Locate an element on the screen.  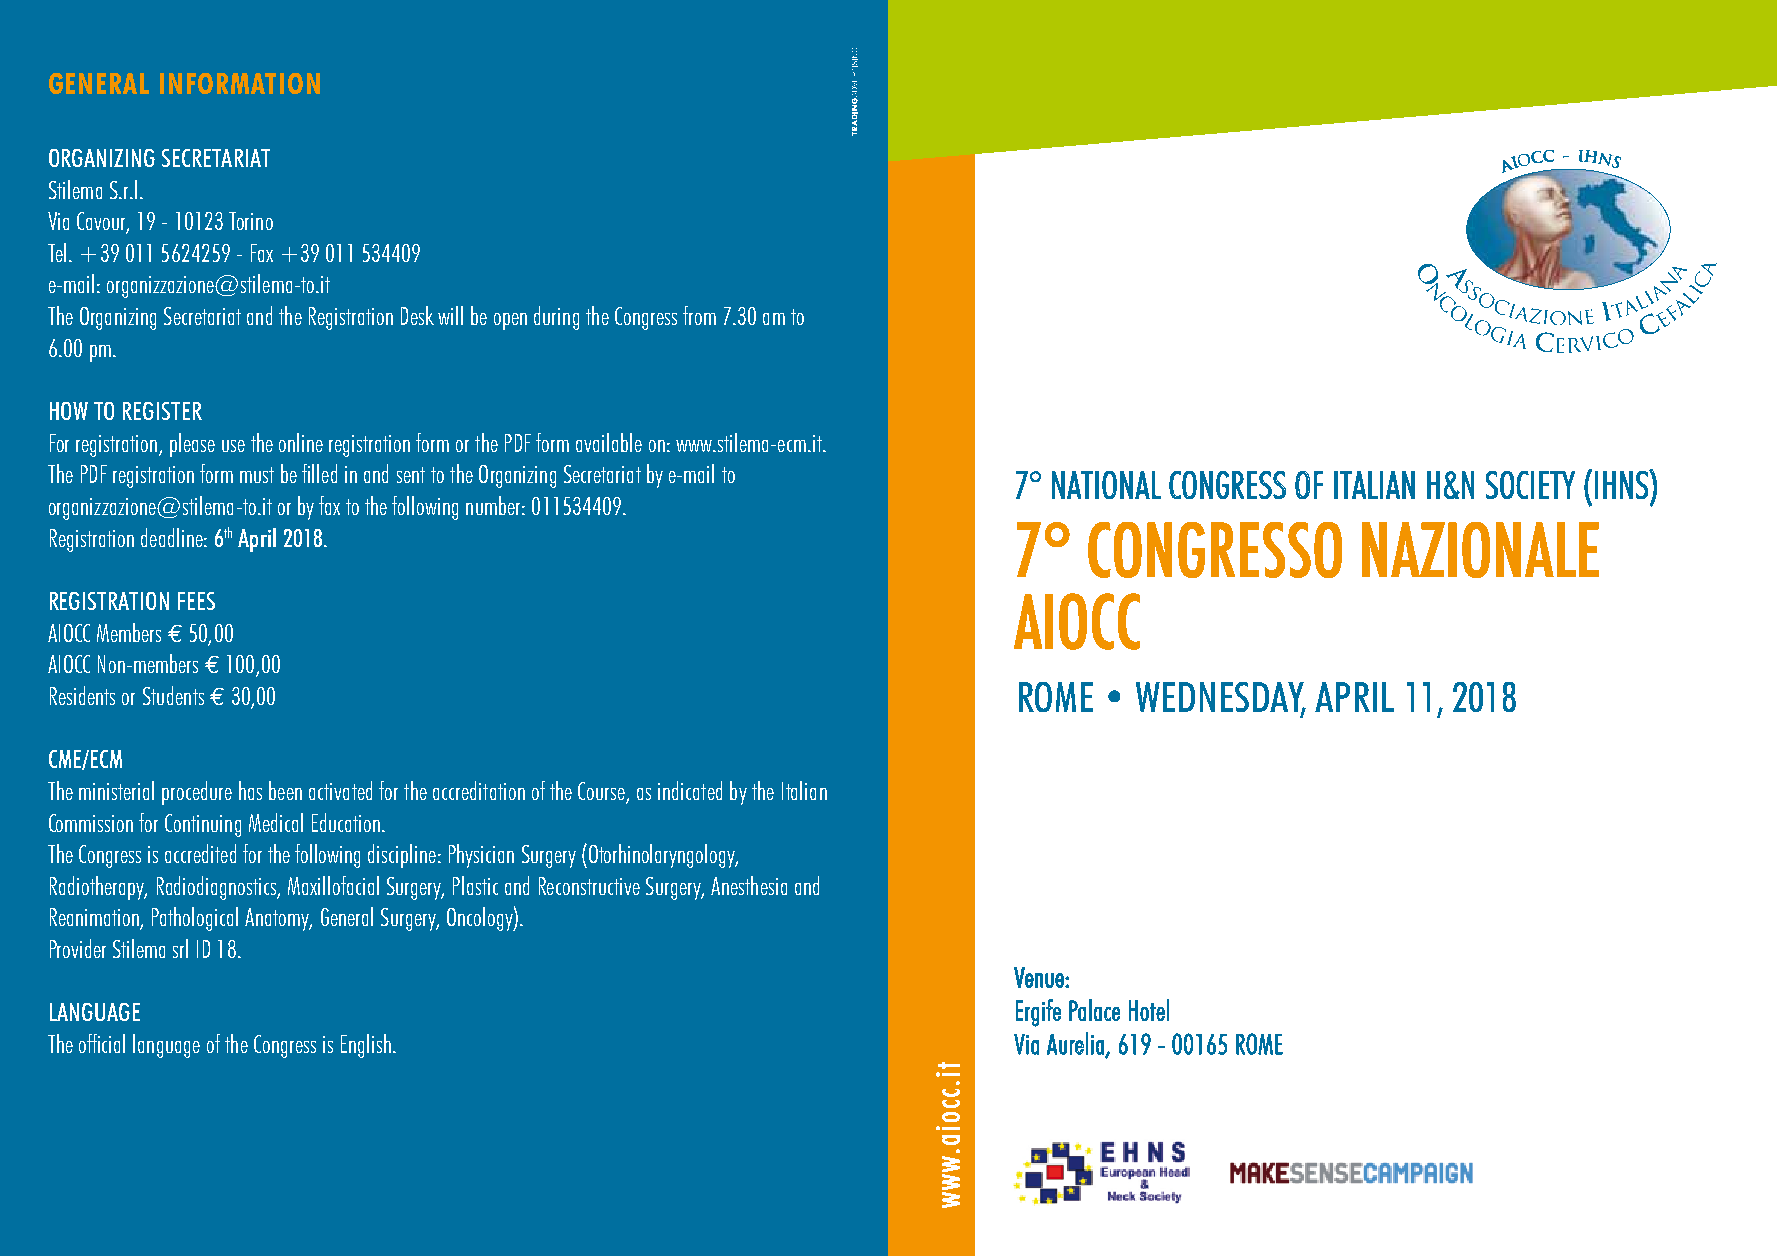
REGISTER is located at coordinates (162, 411).
